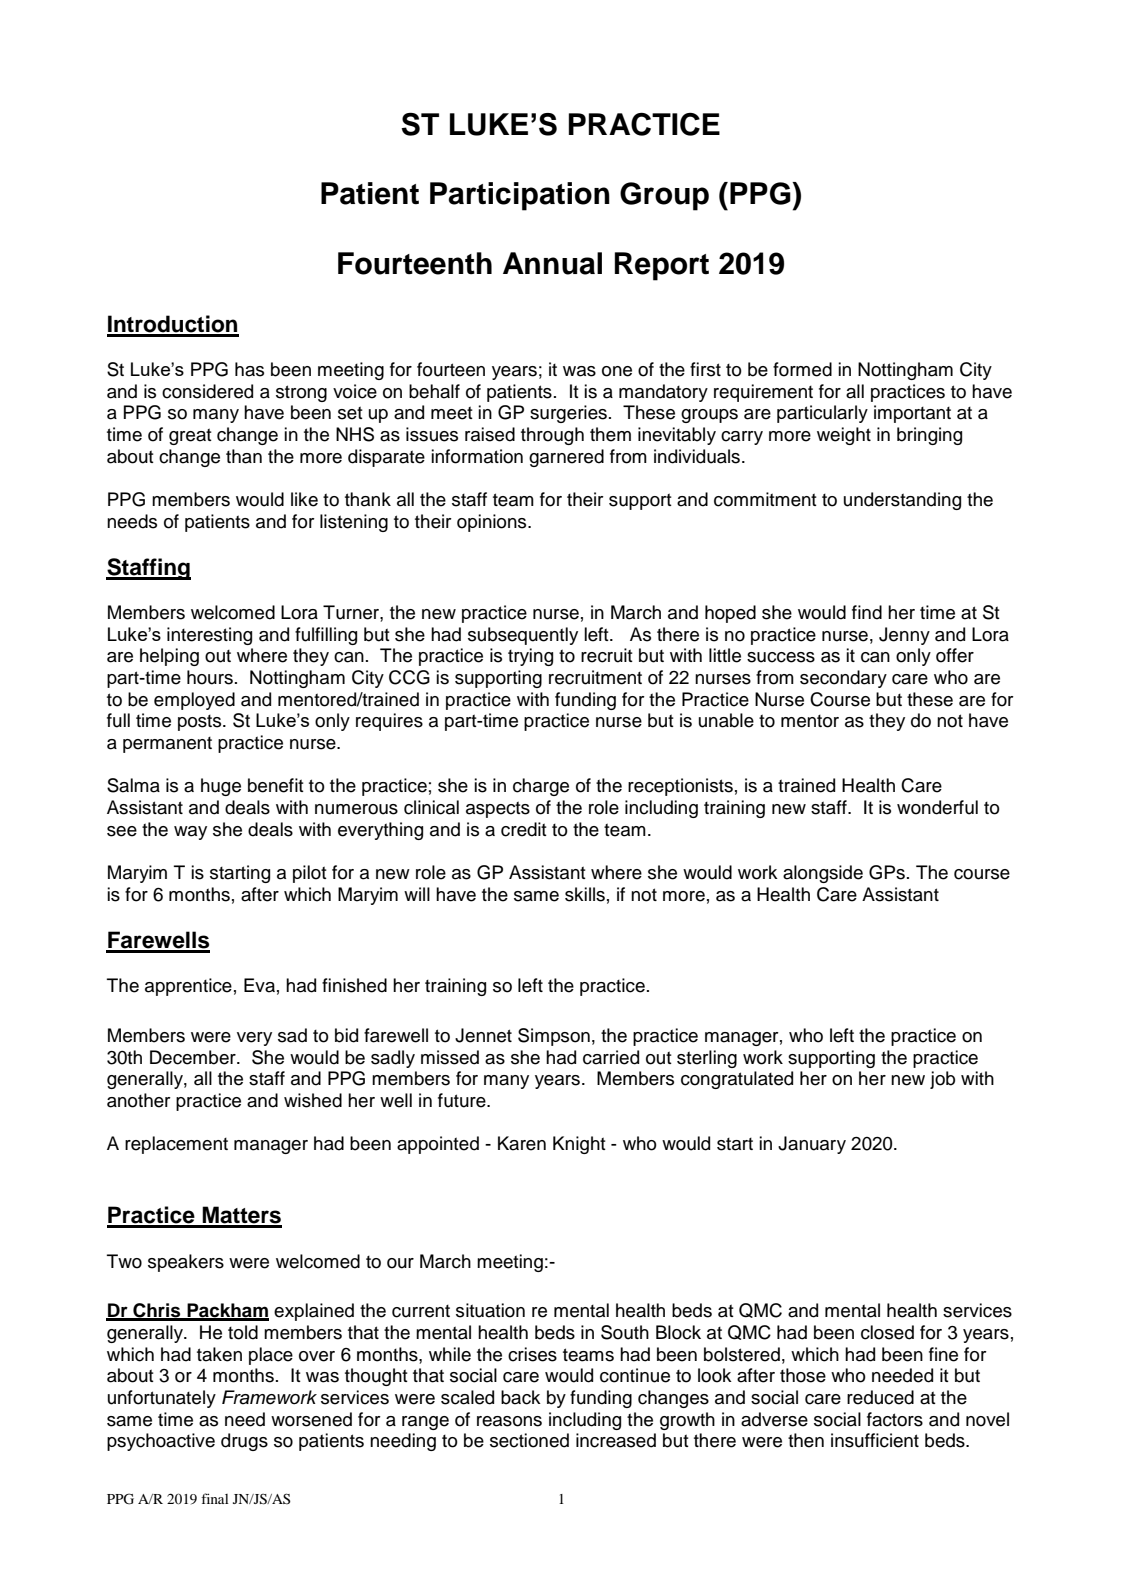  What do you see at coordinates (823, 874) in the screenshot?
I see `alongside` at bounding box center [823, 874].
